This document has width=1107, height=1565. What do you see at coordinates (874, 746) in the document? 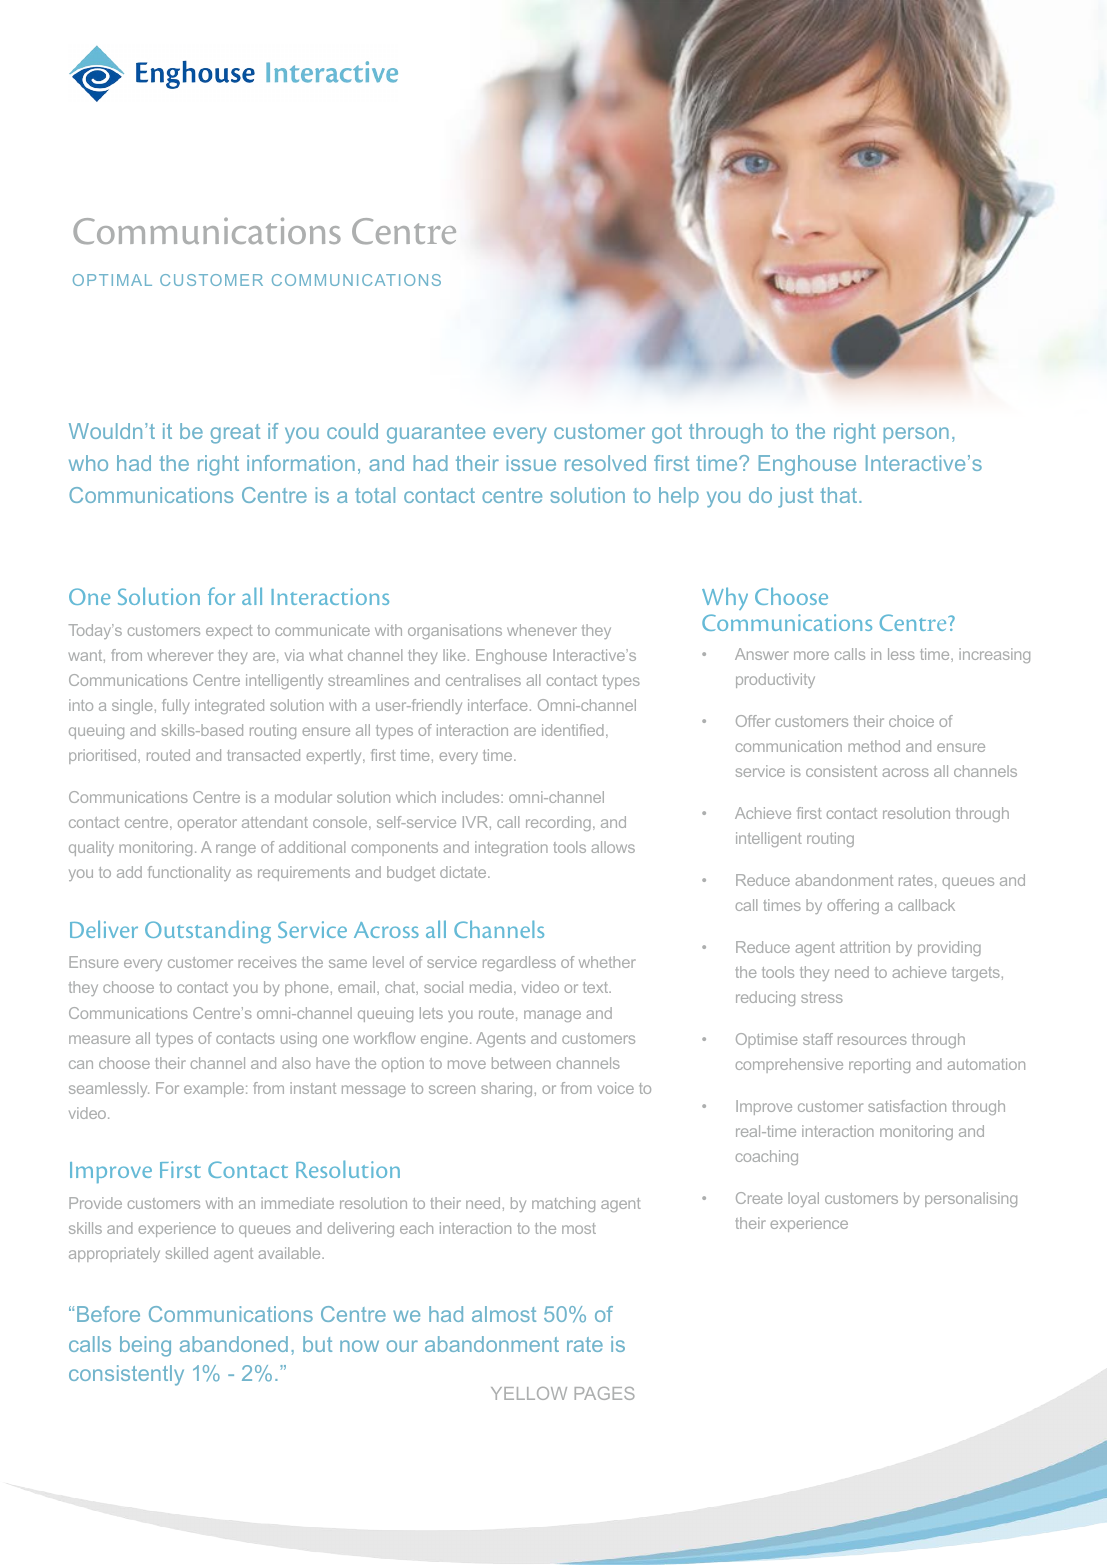
I see `method` at bounding box center [874, 746].
